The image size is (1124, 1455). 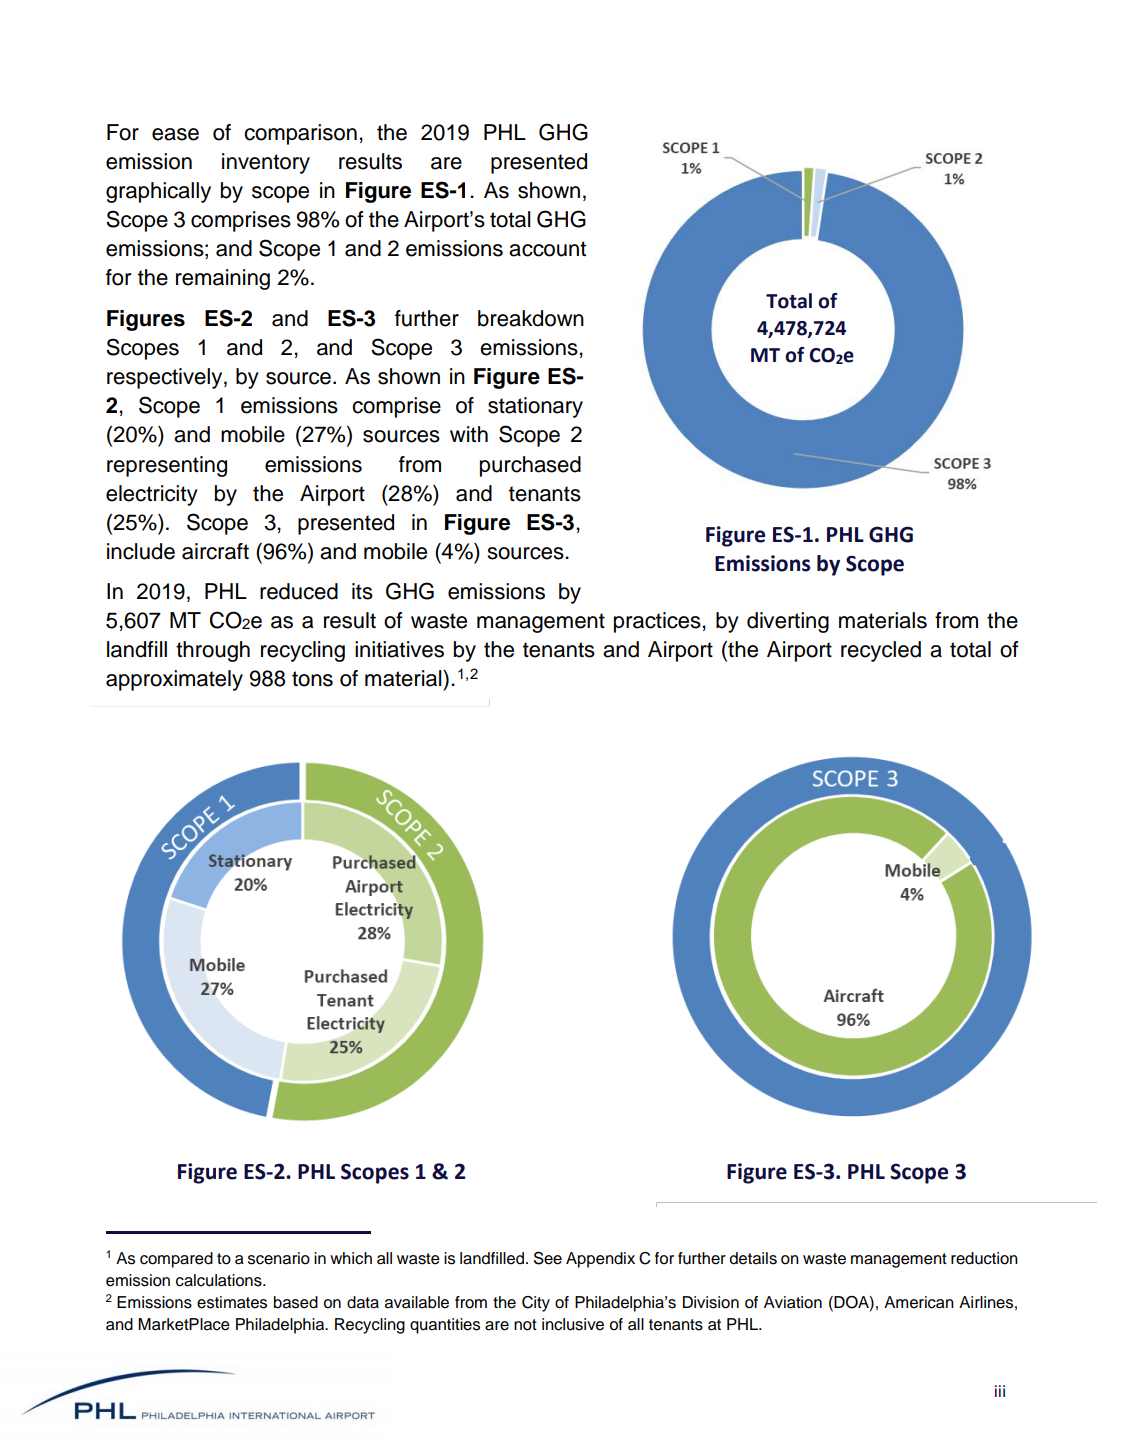 I want to click on estimates, so click(x=232, y=1302).
